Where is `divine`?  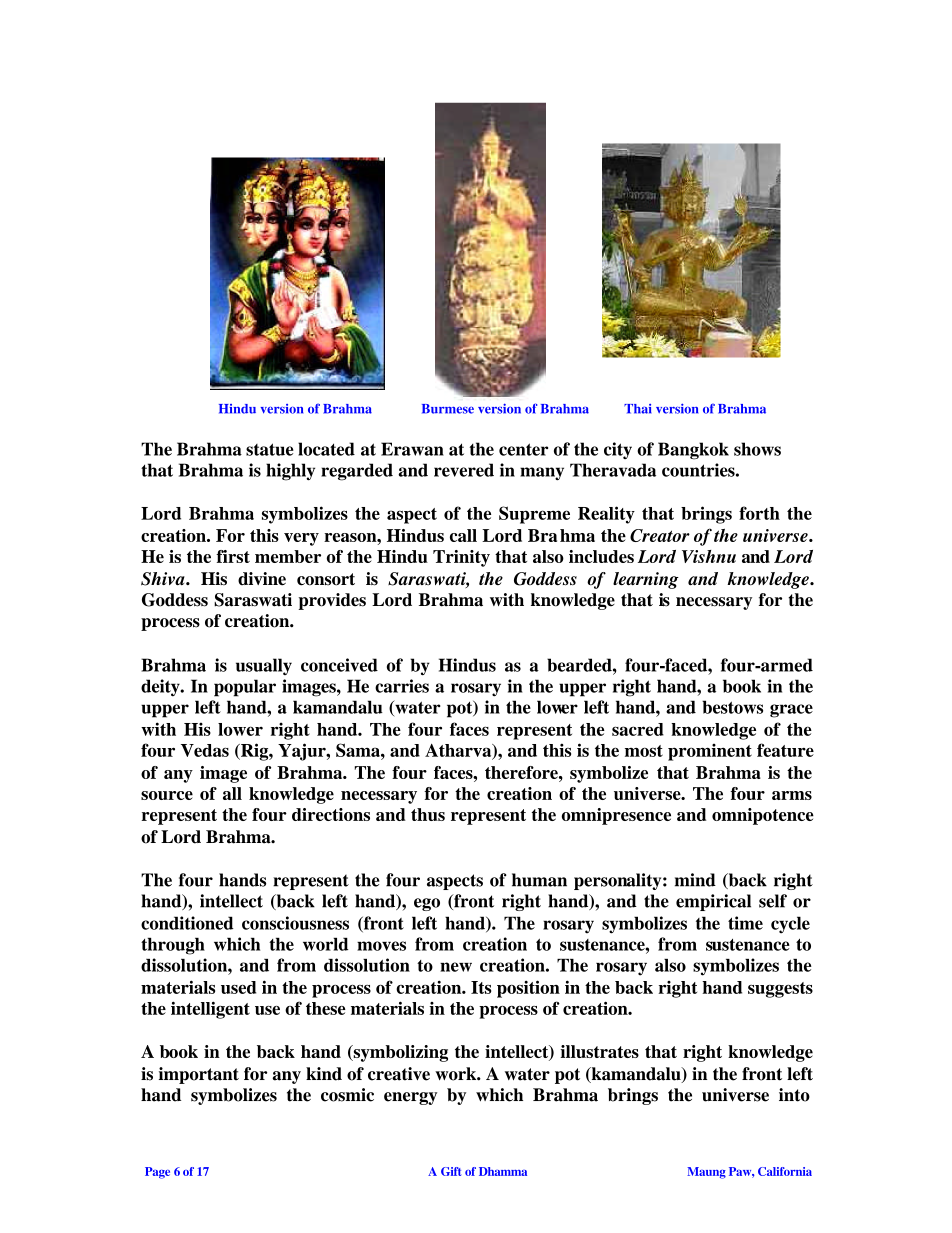 divine is located at coordinates (262, 579).
